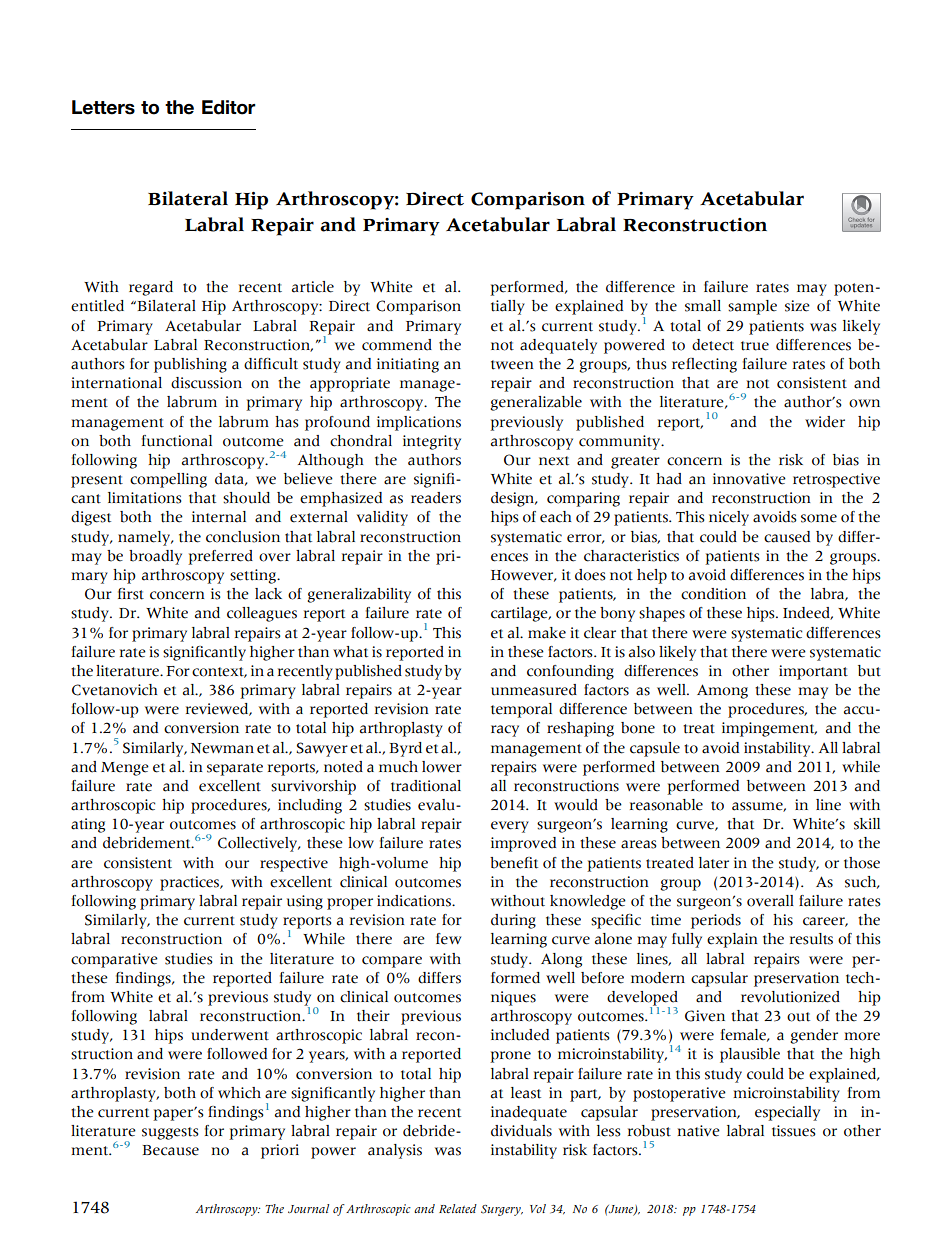 This screenshot has width=952, height=1256. I want to click on important, so click(813, 672).
